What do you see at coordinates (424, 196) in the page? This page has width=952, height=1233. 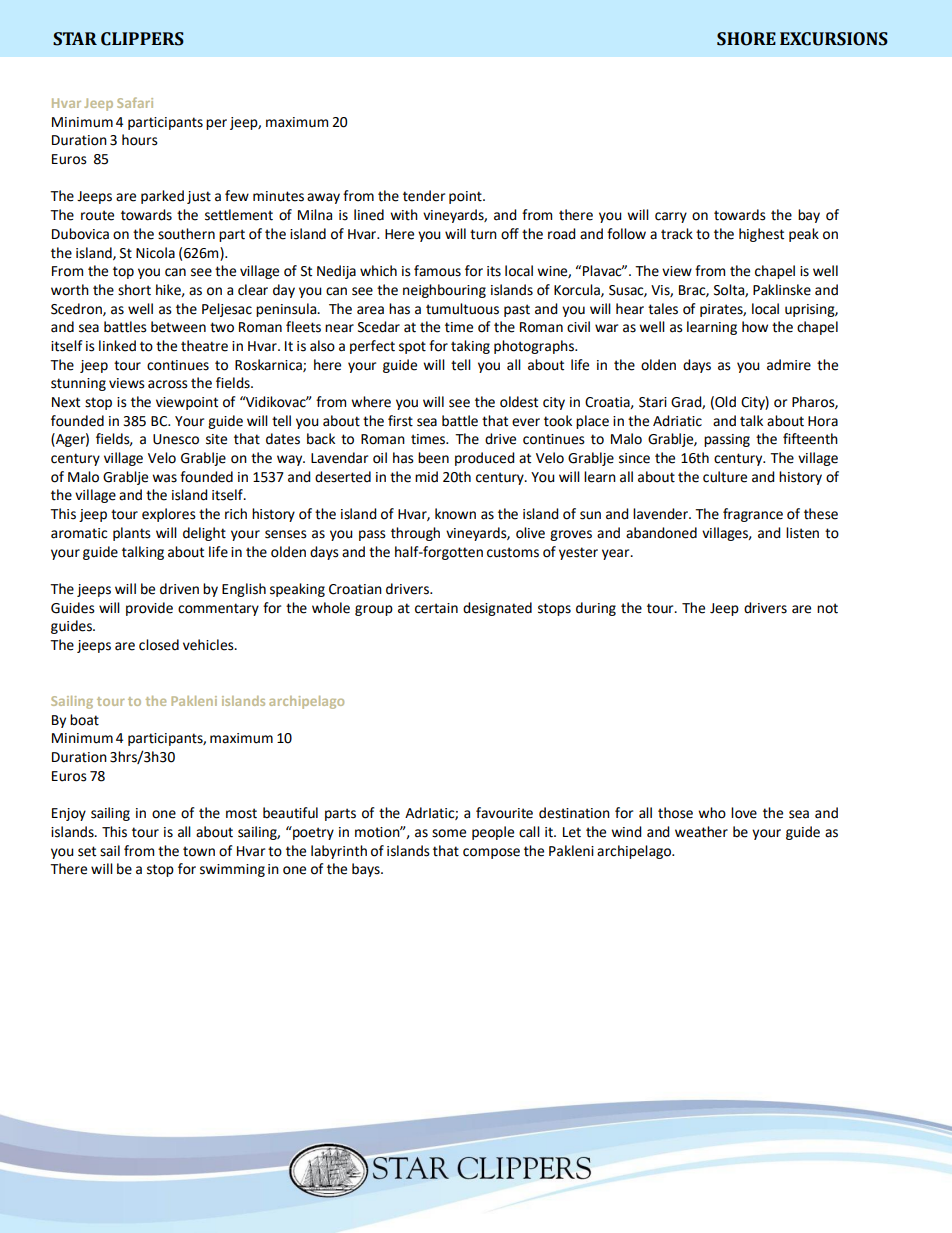 I see `tender` at bounding box center [424, 196].
